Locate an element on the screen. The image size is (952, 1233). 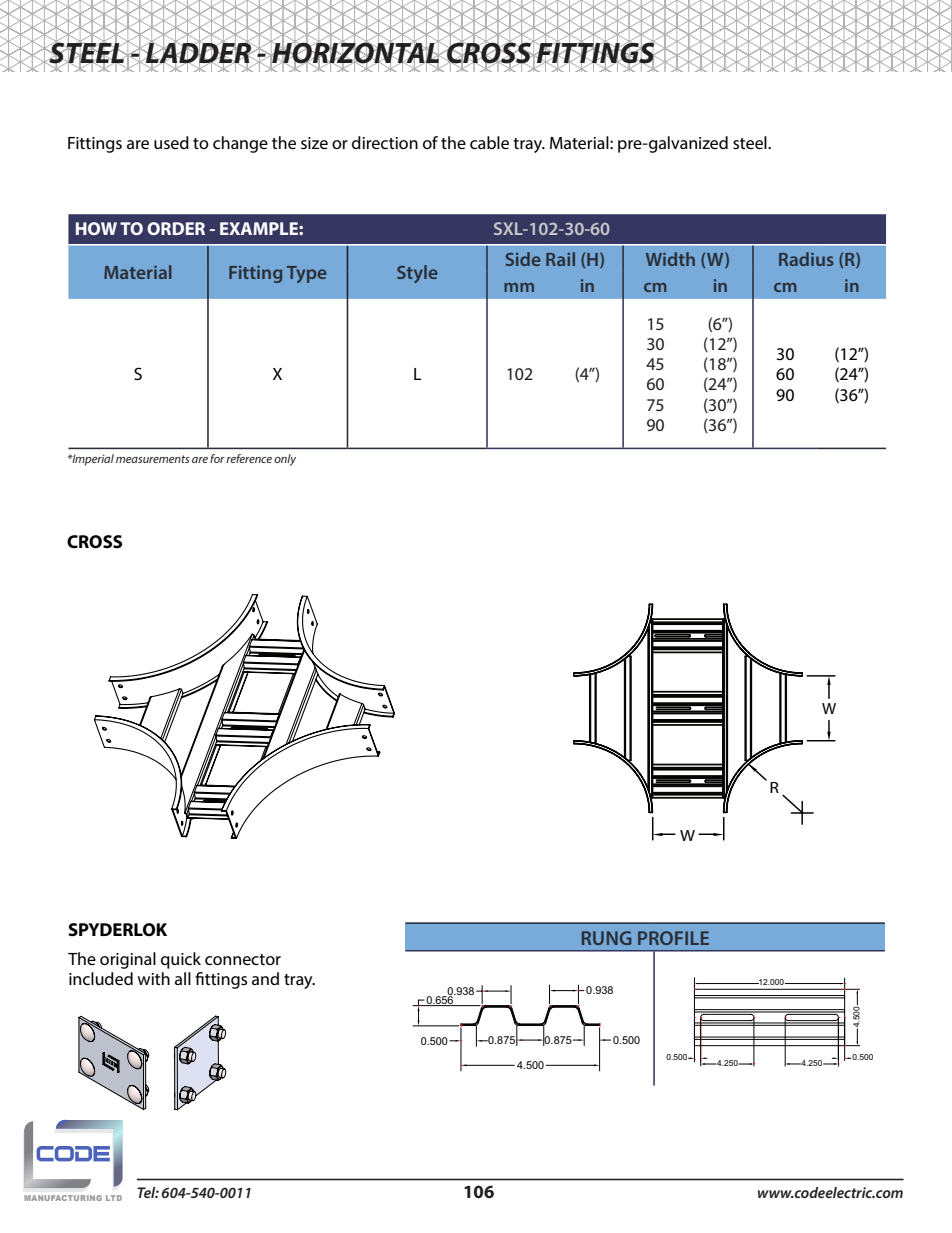
only is located at coordinates (285, 460).
